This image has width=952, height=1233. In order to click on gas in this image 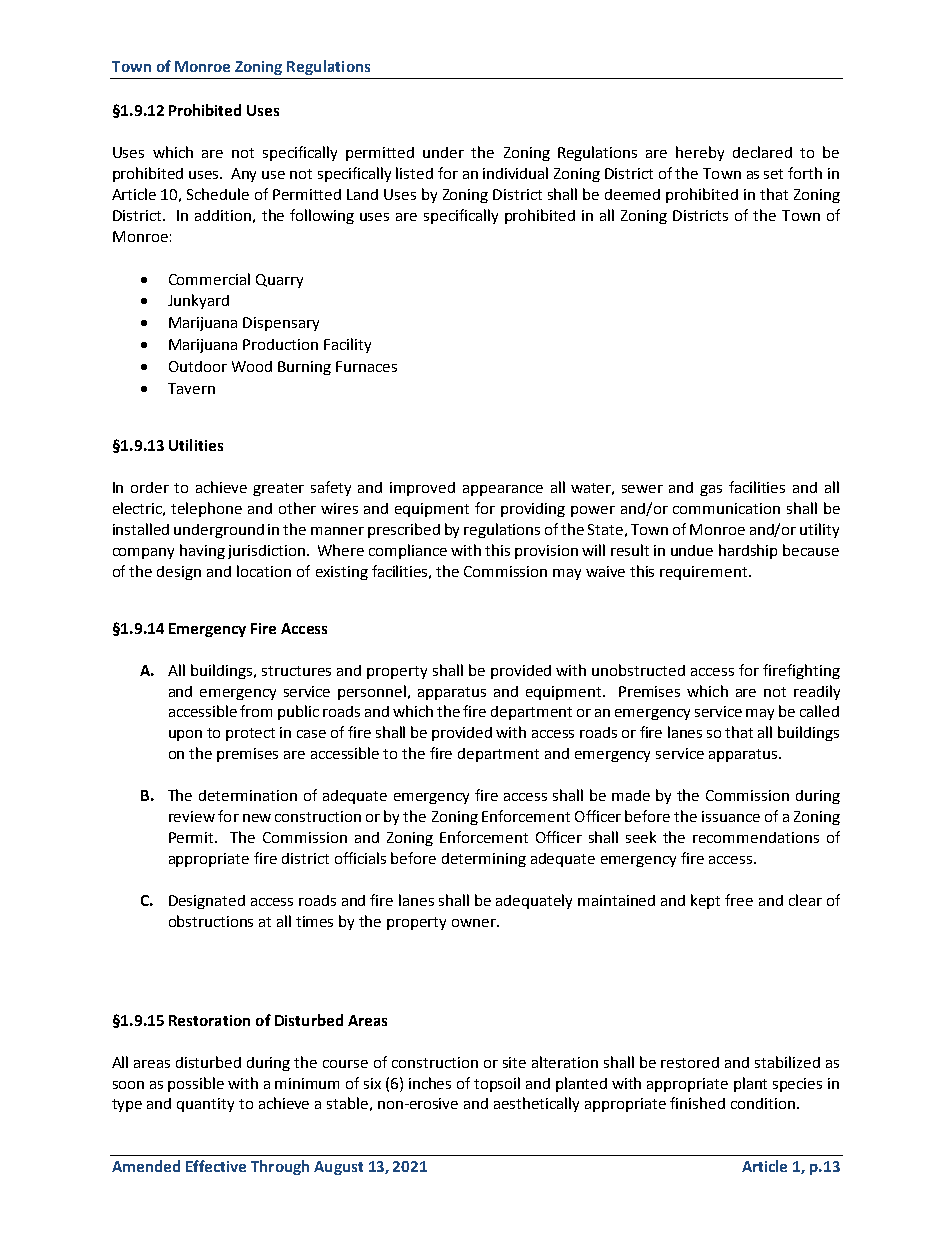, I will do `click(711, 490)`.
